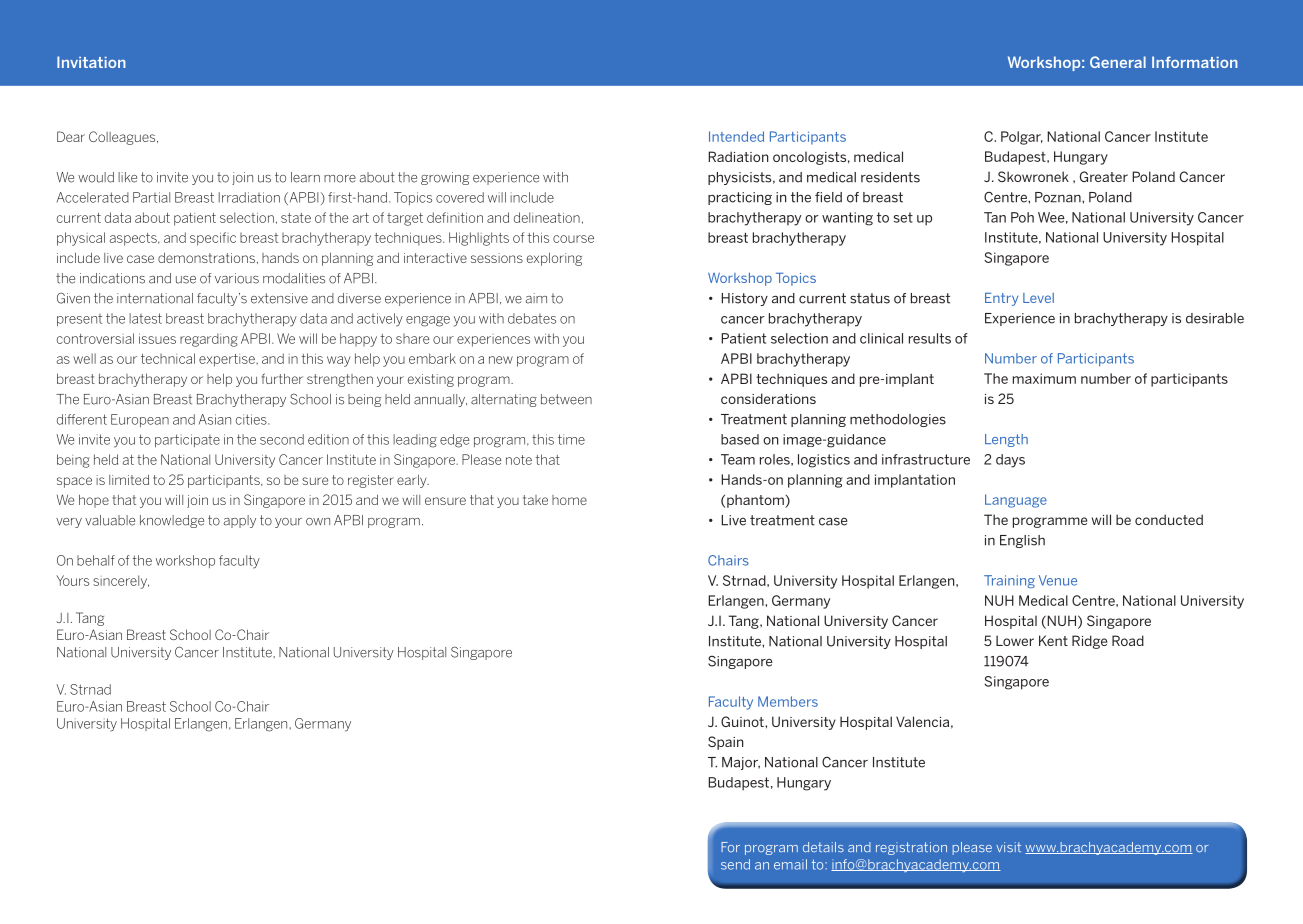  I want to click on Ridge, so click(1089, 642).
